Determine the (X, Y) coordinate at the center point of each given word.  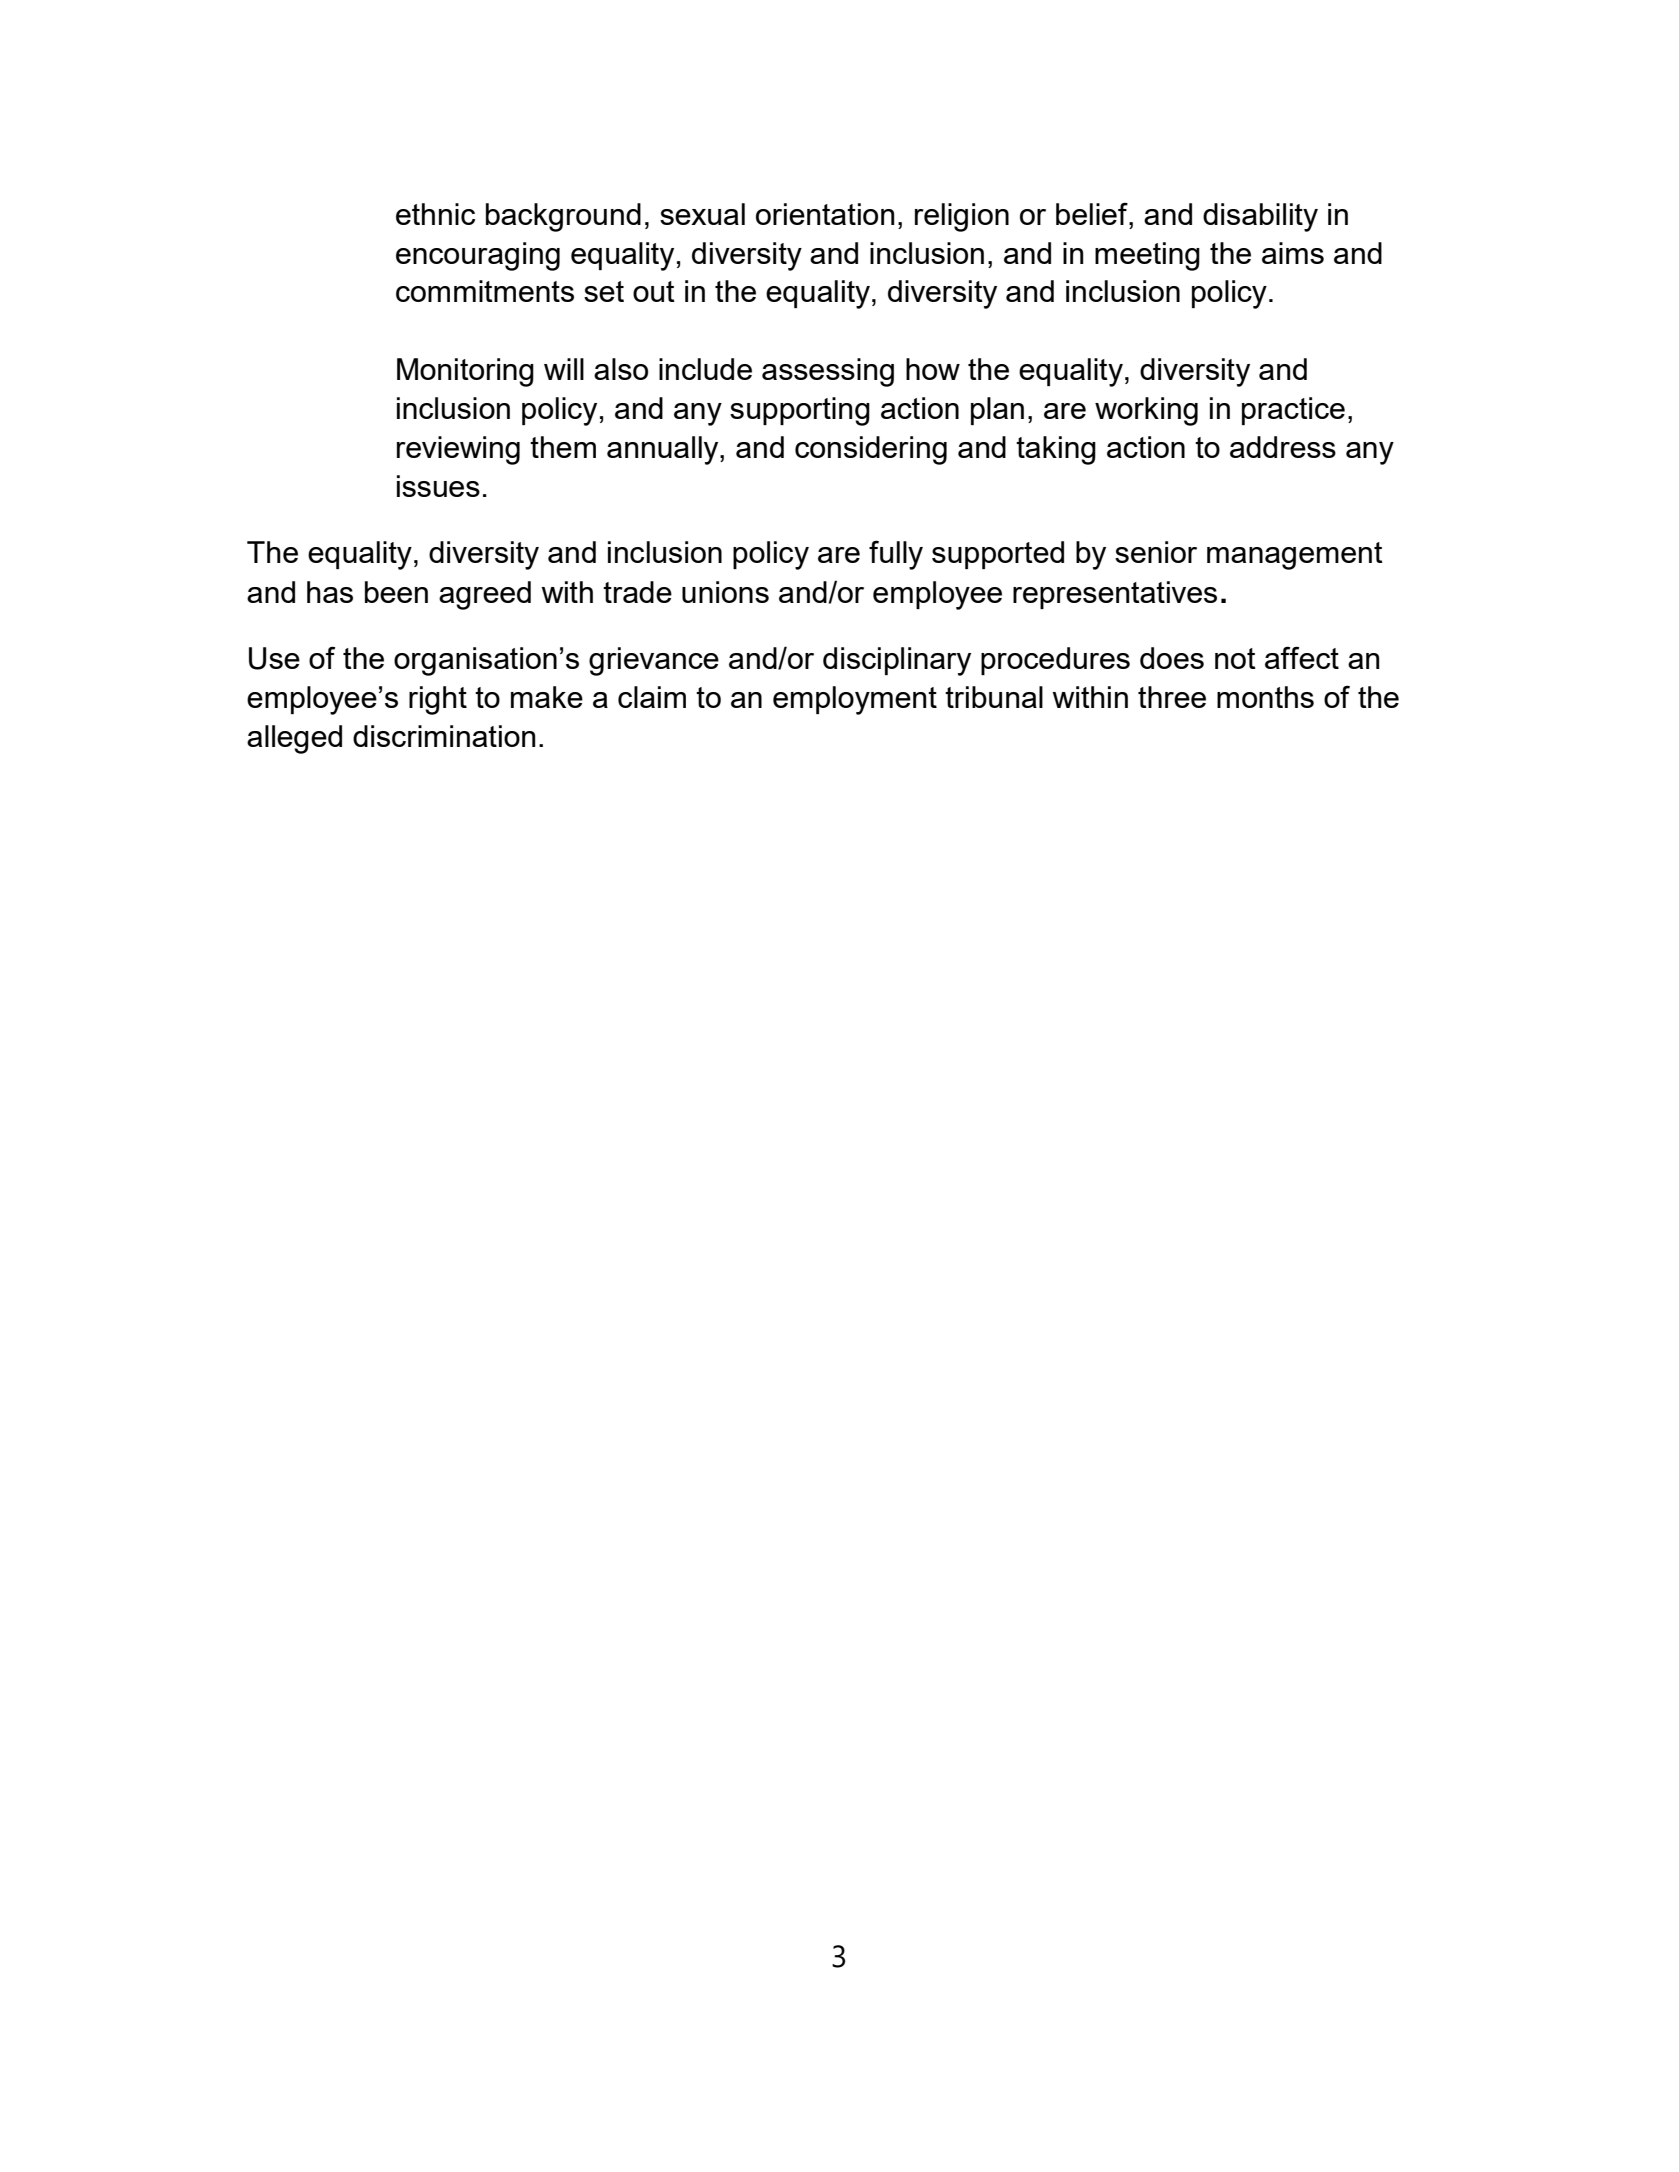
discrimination (444, 736)
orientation (825, 214)
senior (1156, 552)
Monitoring (465, 372)
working (1146, 411)
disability (1260, 217)
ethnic (435, 214)
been (396, 592)
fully (896, 555)
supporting (800, 411)
